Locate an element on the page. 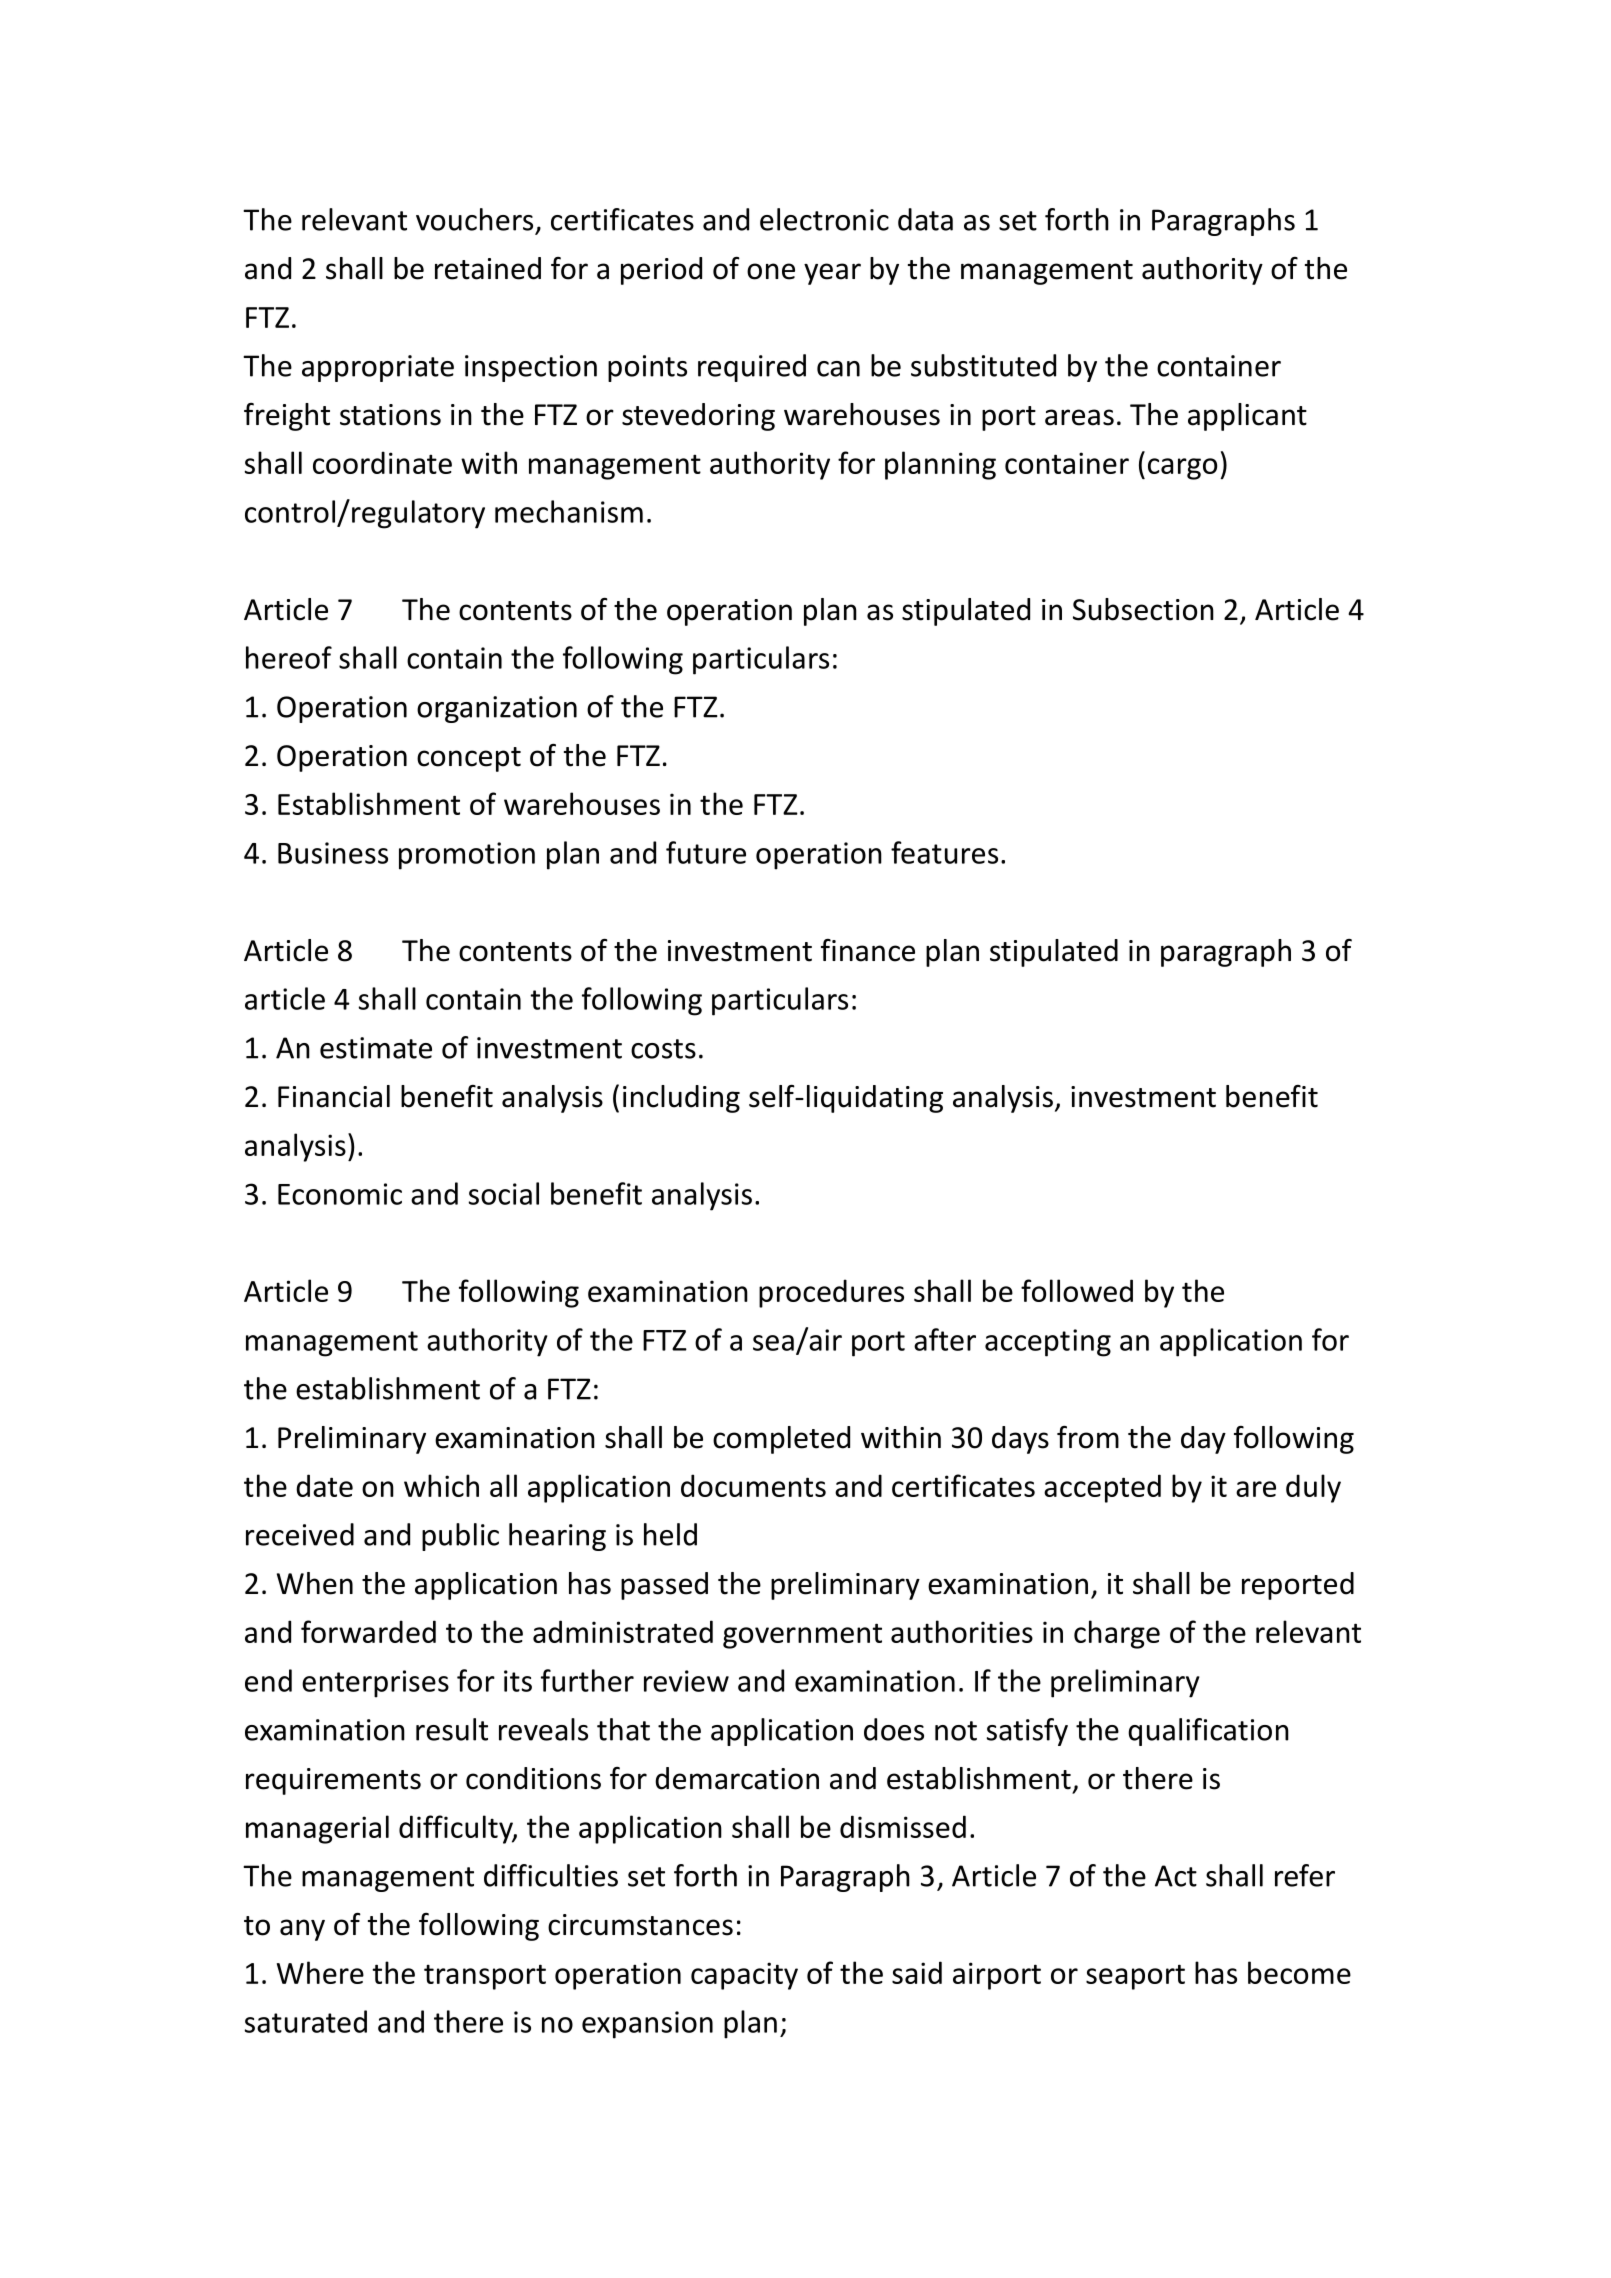 The width and height of the page is (1611, 2278). one is located at coordinates (771, 271).
